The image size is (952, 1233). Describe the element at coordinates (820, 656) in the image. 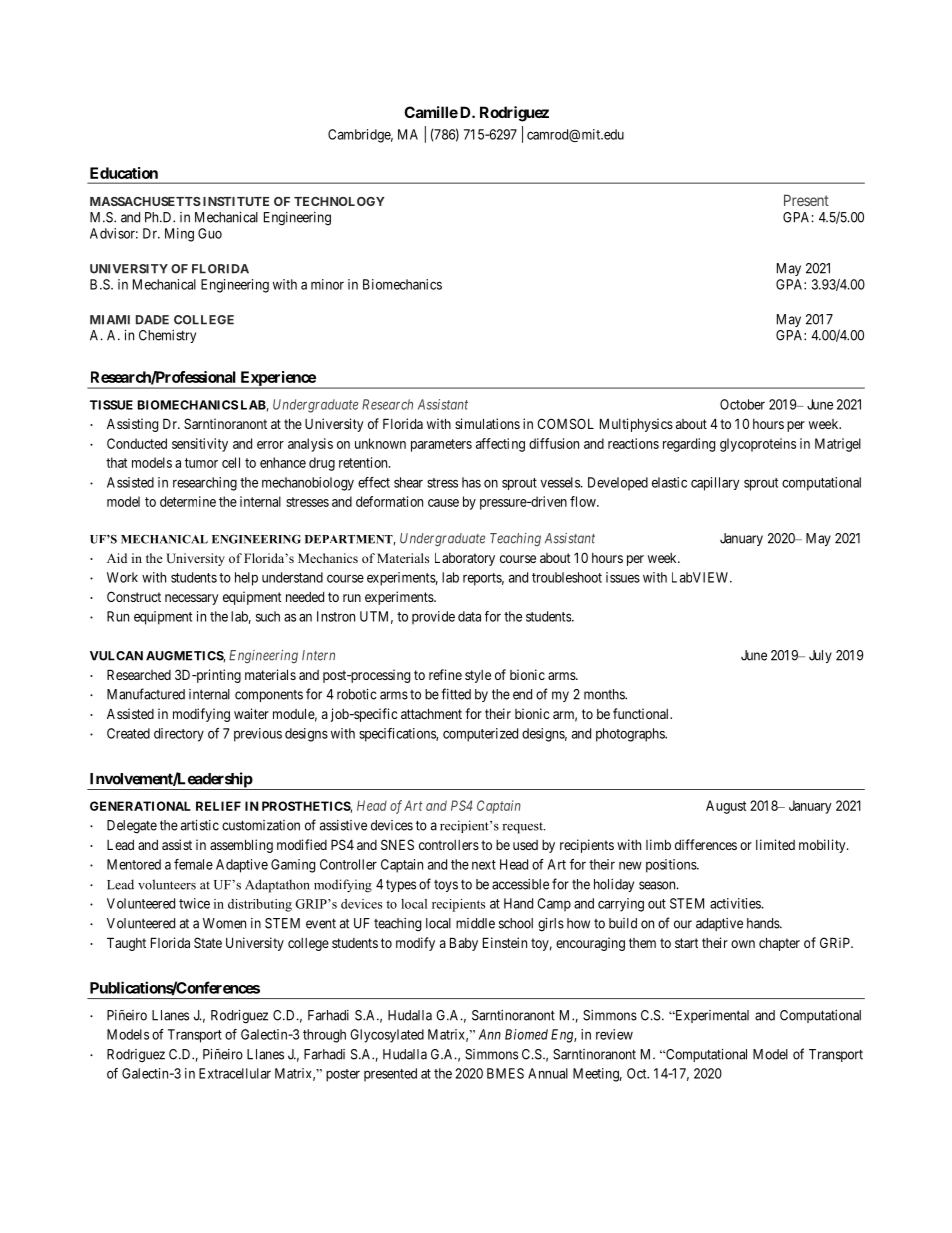

I see `July` at that location.
